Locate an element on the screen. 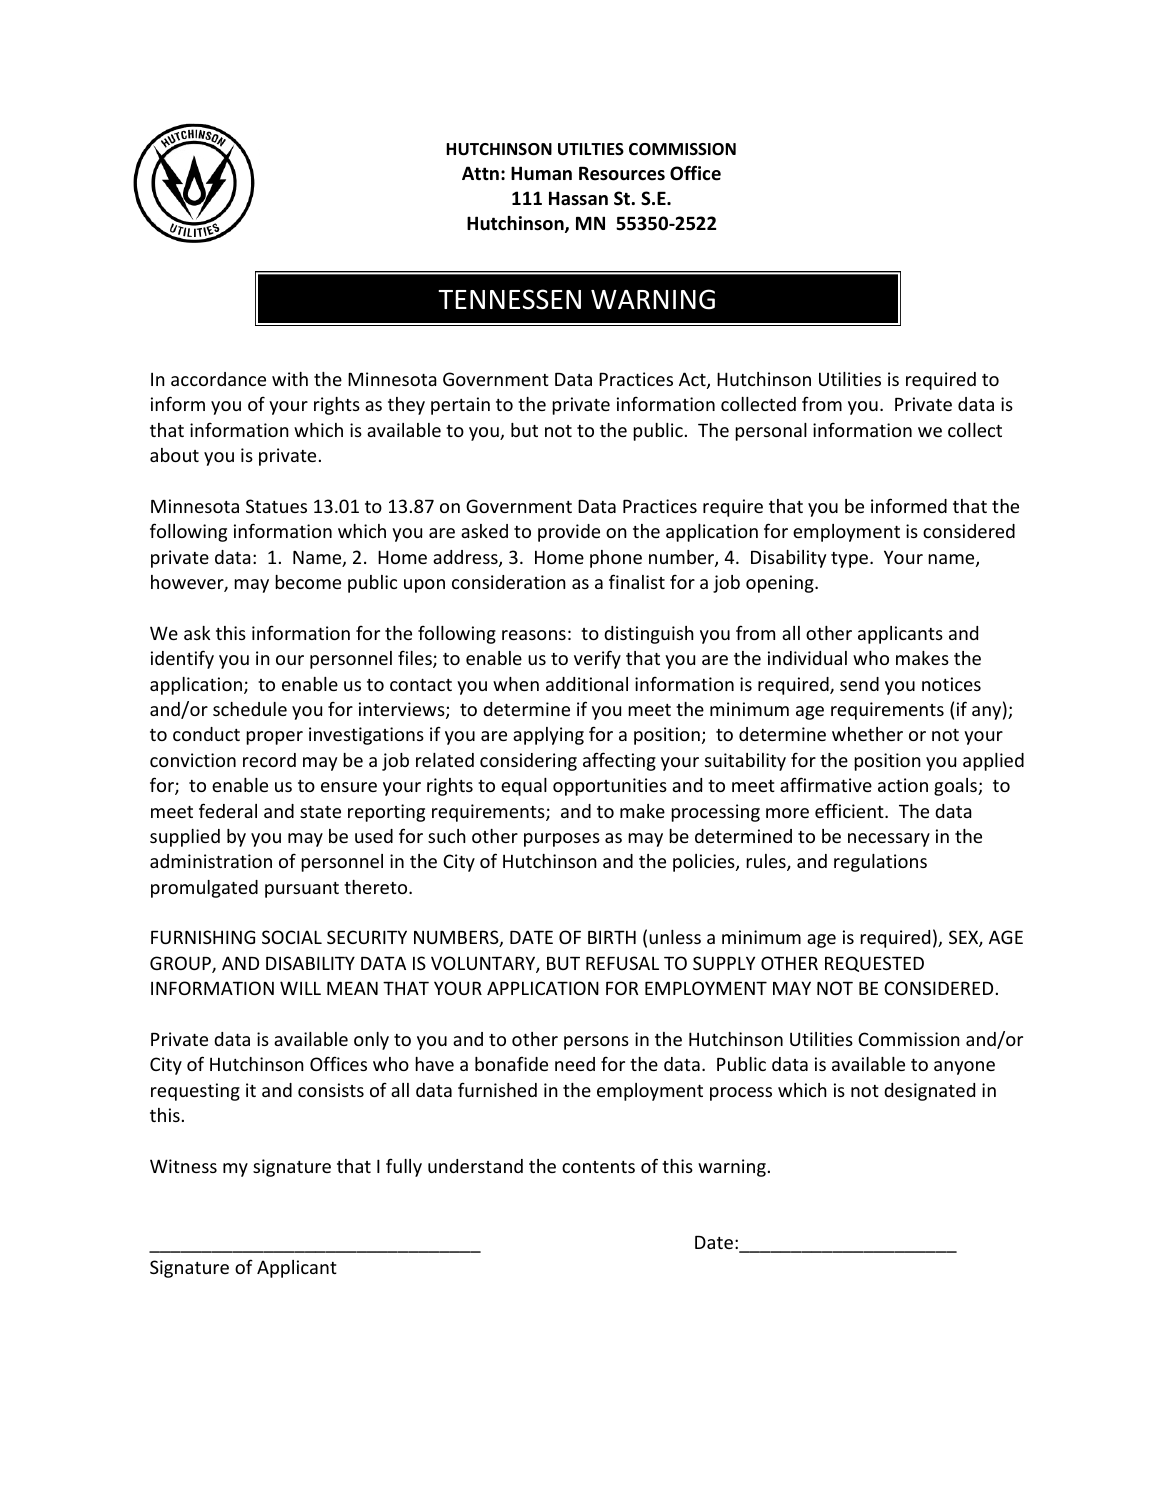 The width and height of the screenshot is (1156, 1497). Resources is located at coordinates (622, 174).
